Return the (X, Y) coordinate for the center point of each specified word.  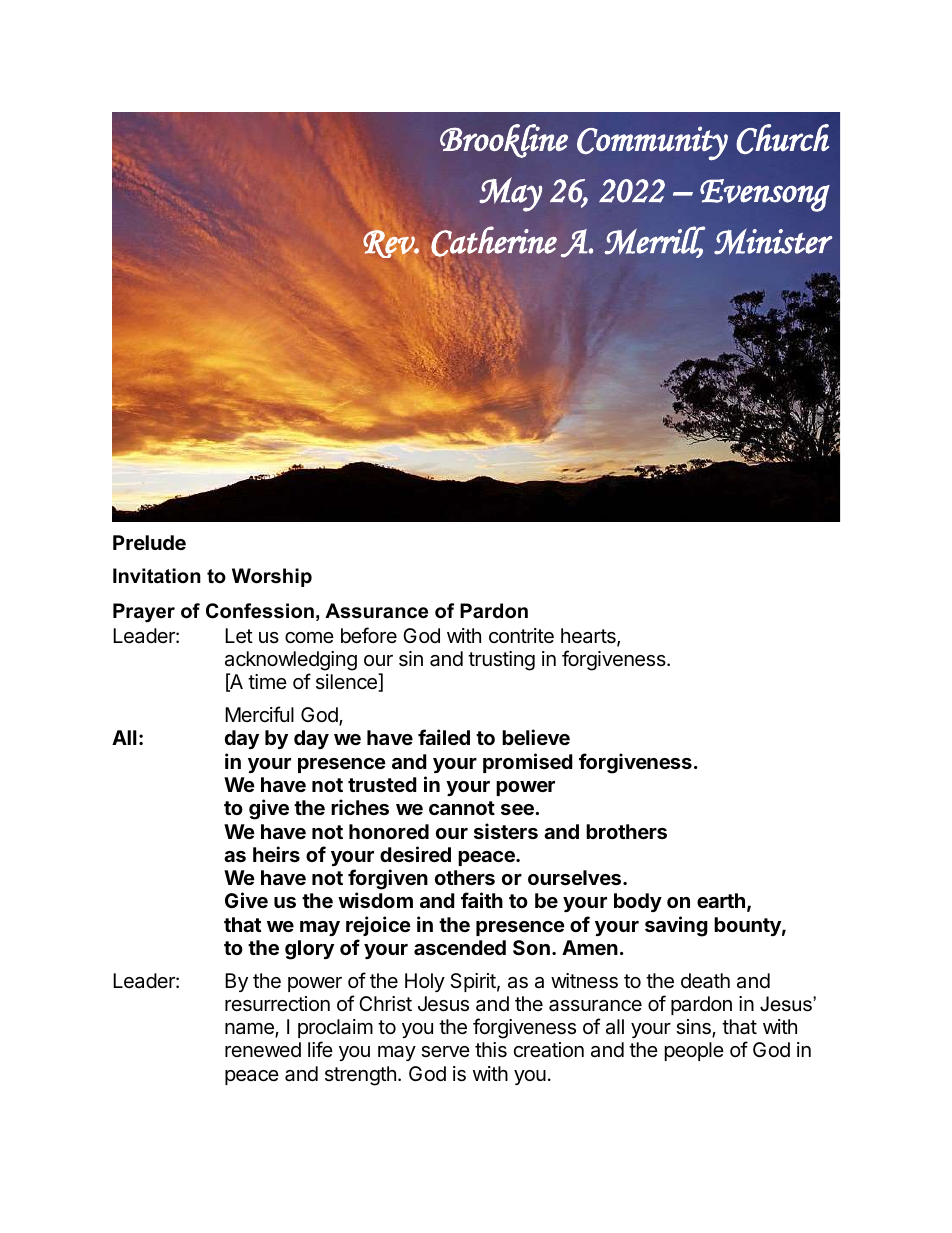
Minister (773, 241)
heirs (276, 854)
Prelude (149, 542)
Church (782, 139)
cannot (462, 808)
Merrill (654, 241)
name (250, 1030)
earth (721, 900)
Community (652, 143)
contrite (521, 635)
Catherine (494, 241)
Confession (260, 611)
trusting (501, 661)
